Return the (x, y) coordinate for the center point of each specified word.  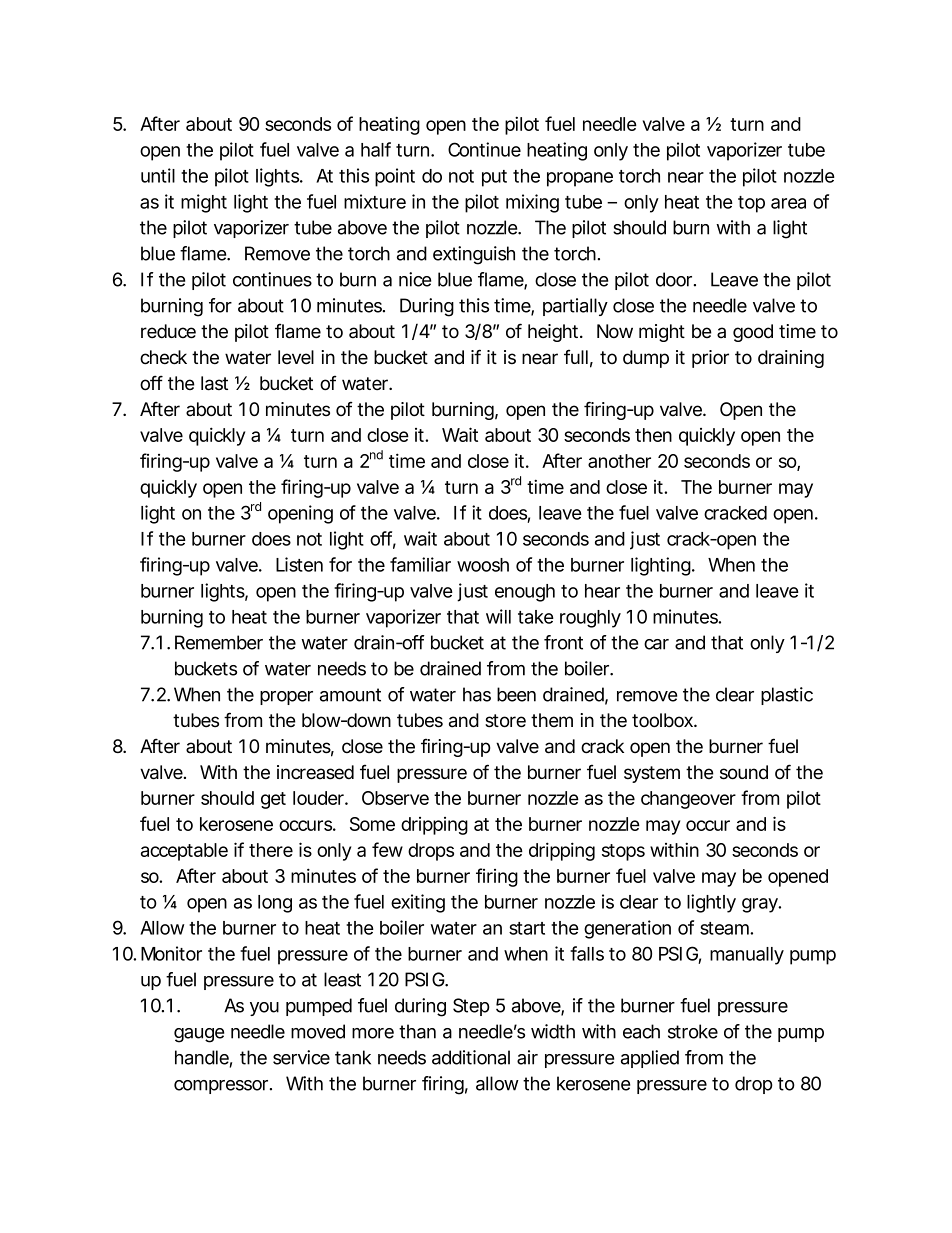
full (576, 356)
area (788, 203)
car (656, 644)
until (158, 175)
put (494, 178)
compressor (223, 1087)
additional (471, 1057)
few (387, 849)
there (271, 850)
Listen (299, 564)
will (498, 616)
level (296, 357)
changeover (688, 800)
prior (710, 359)
